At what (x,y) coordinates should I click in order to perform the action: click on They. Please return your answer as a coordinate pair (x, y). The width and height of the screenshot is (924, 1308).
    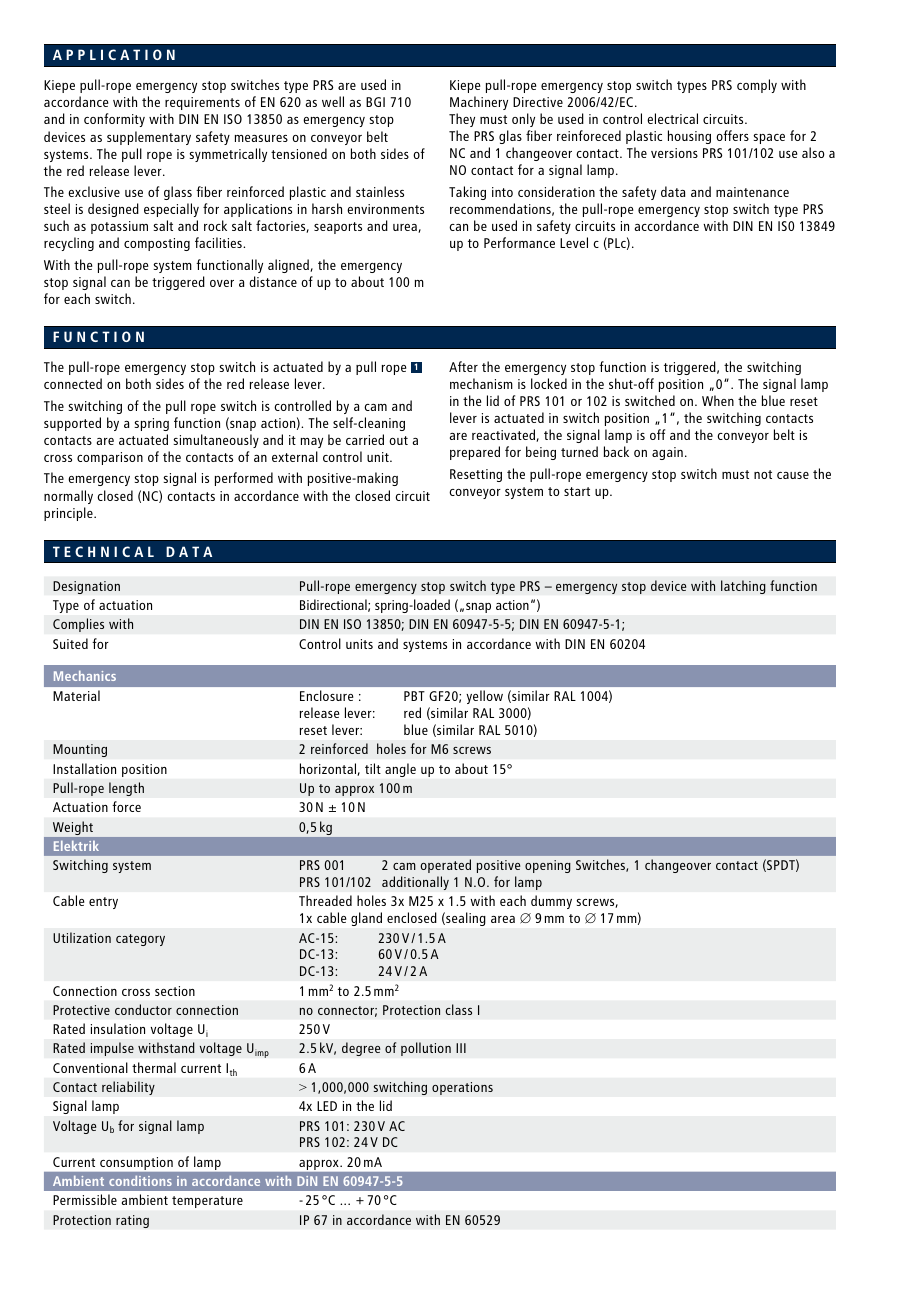
    Looking at the image, I should click on (462, 120).
